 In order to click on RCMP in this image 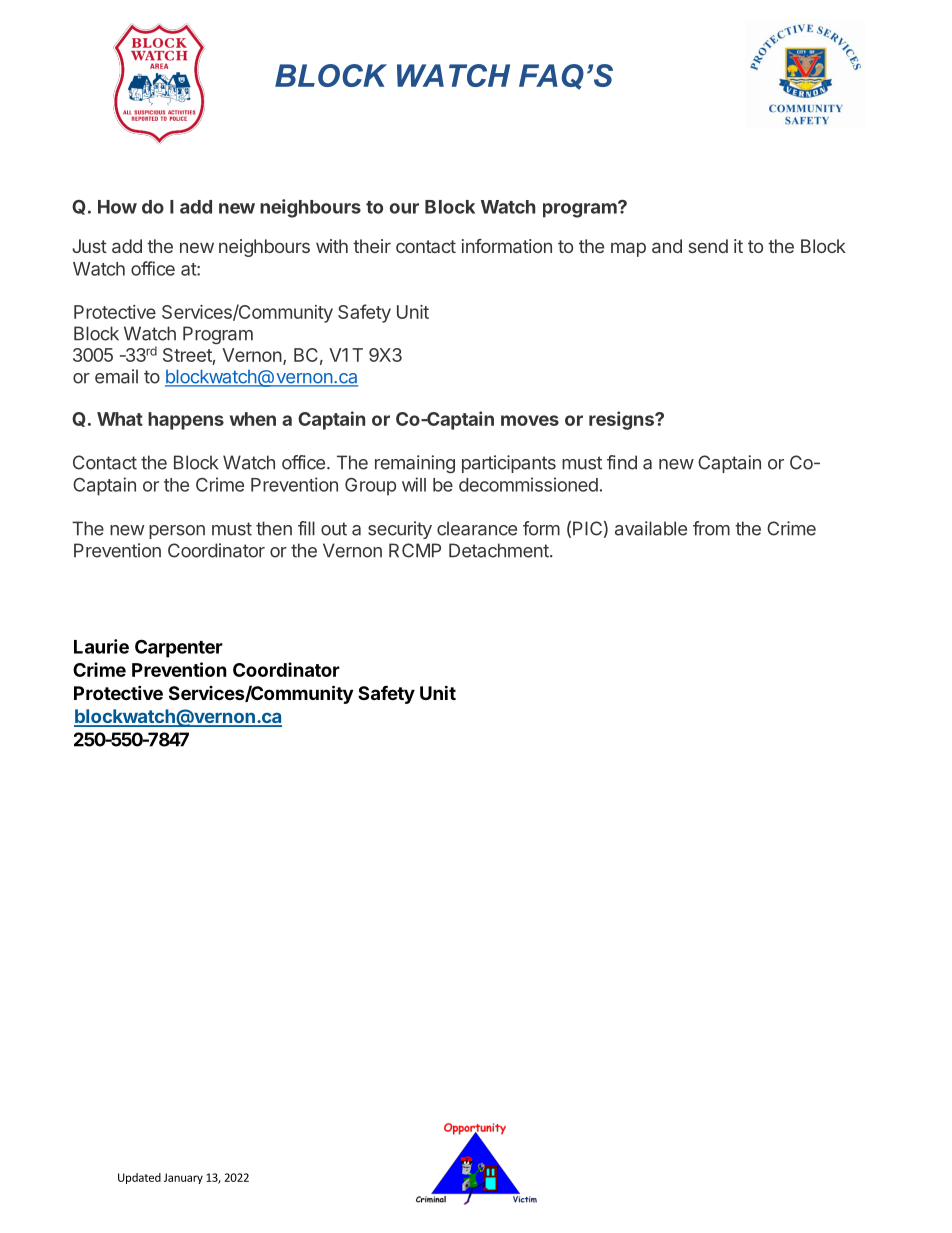, I will do `click(415, 550)`.
